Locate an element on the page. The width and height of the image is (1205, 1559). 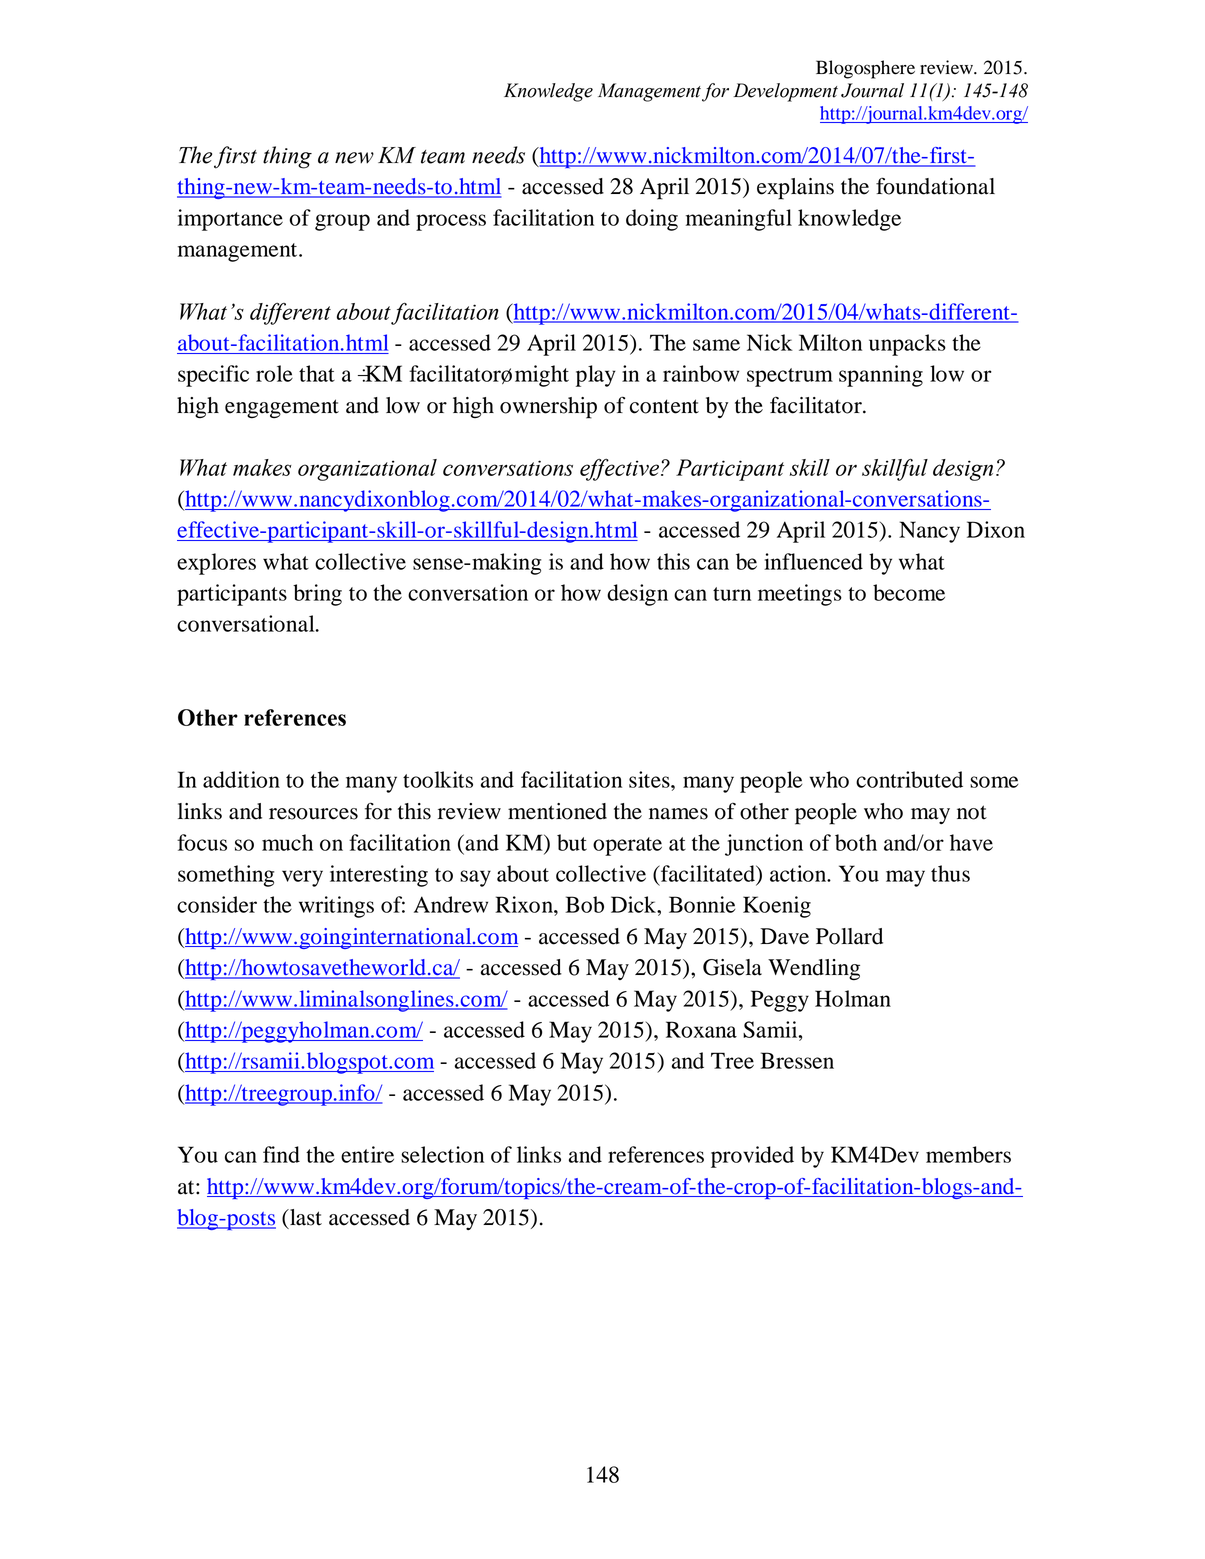
become is located at coordinates (909, 592).
